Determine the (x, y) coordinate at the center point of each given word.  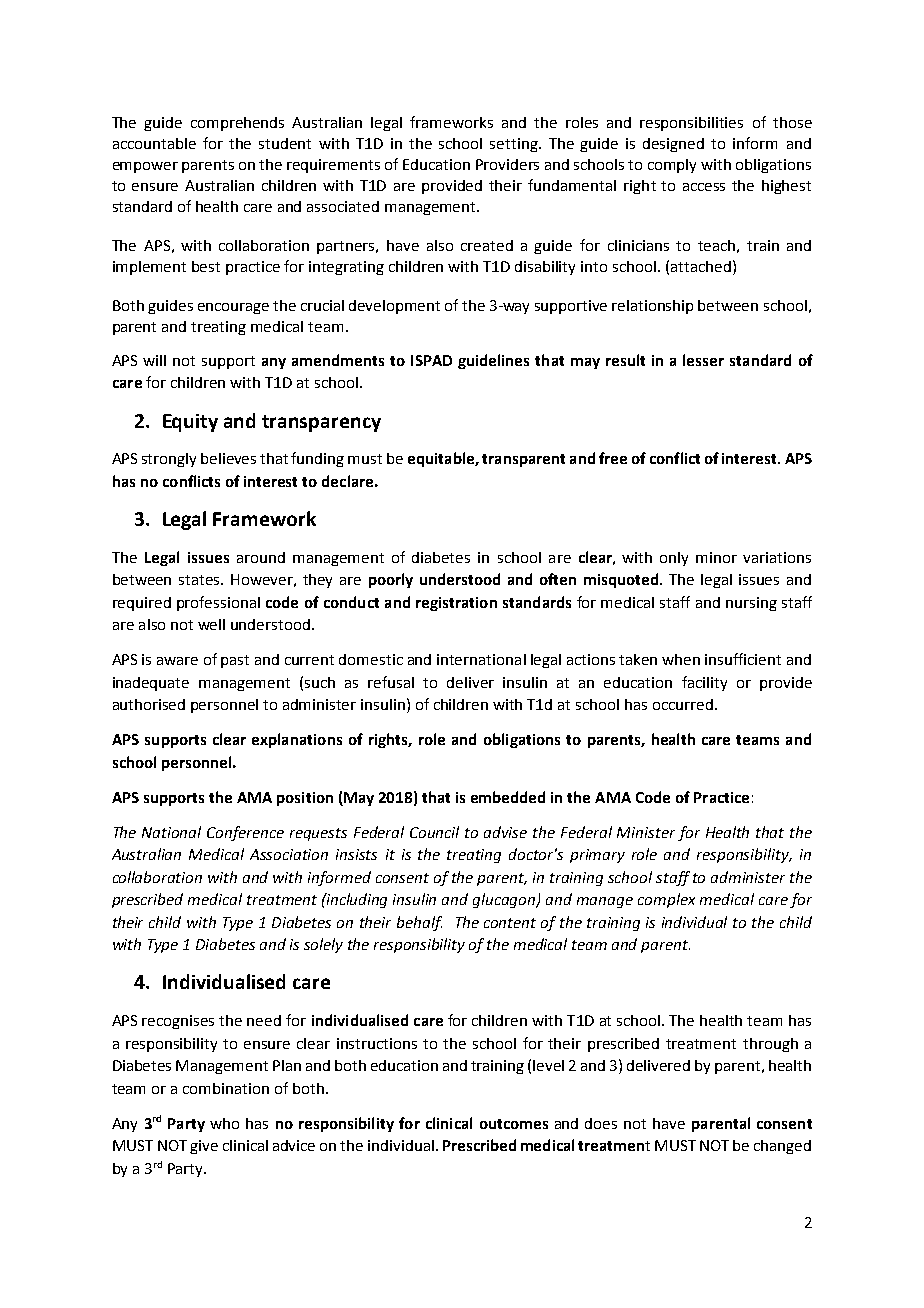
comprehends (237, 124)
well (211, 624)
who (224, 1123)
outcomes (514, 1124)
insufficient (743, 659)
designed (673, 145)
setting (515, 145)
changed (782, 1147)
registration (456, 604)
